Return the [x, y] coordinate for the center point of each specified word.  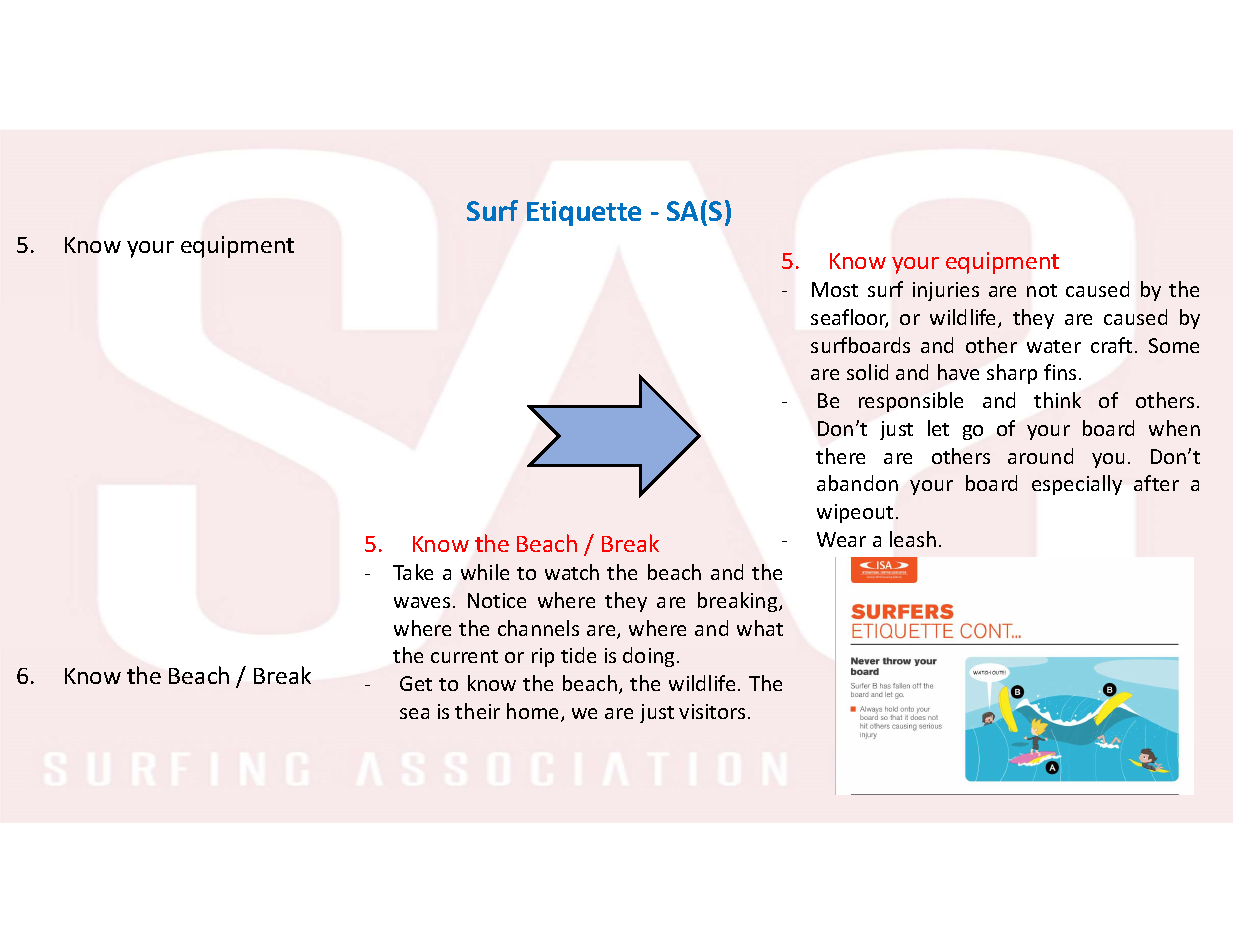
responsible [911, 402]
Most [835, 289]
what [760, 628]
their [477, 711]
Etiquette [584, 213]
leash [913, 539]
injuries [946, 291]
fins [1060, 372]
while [485, 572]
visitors [712, 711]
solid [867, 372]
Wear [841, 539]
